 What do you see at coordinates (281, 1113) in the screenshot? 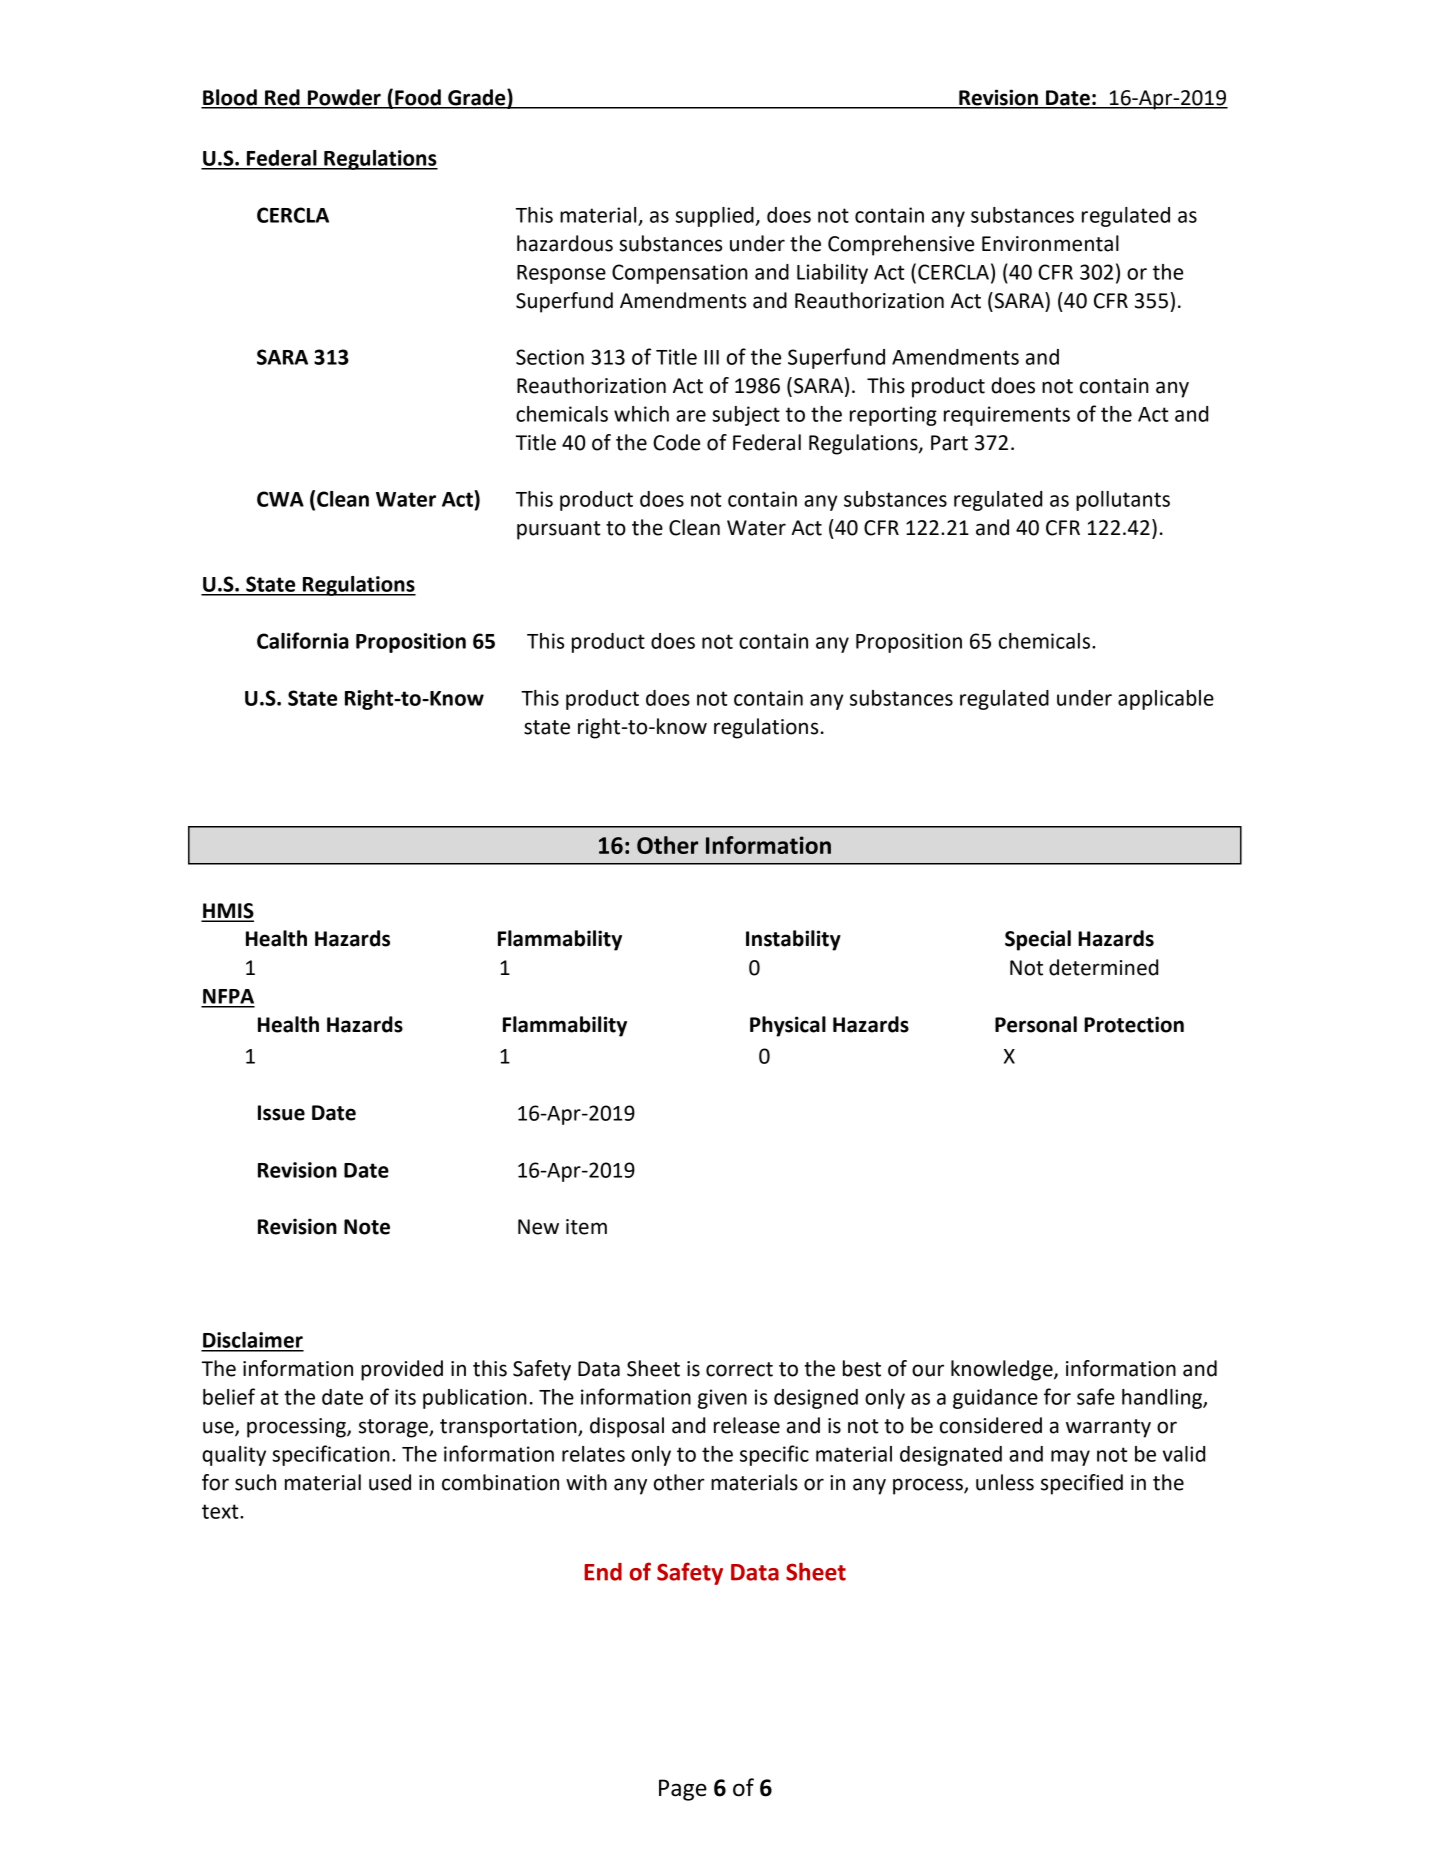
I see `Issue` at bounding box center [281, 1113].
